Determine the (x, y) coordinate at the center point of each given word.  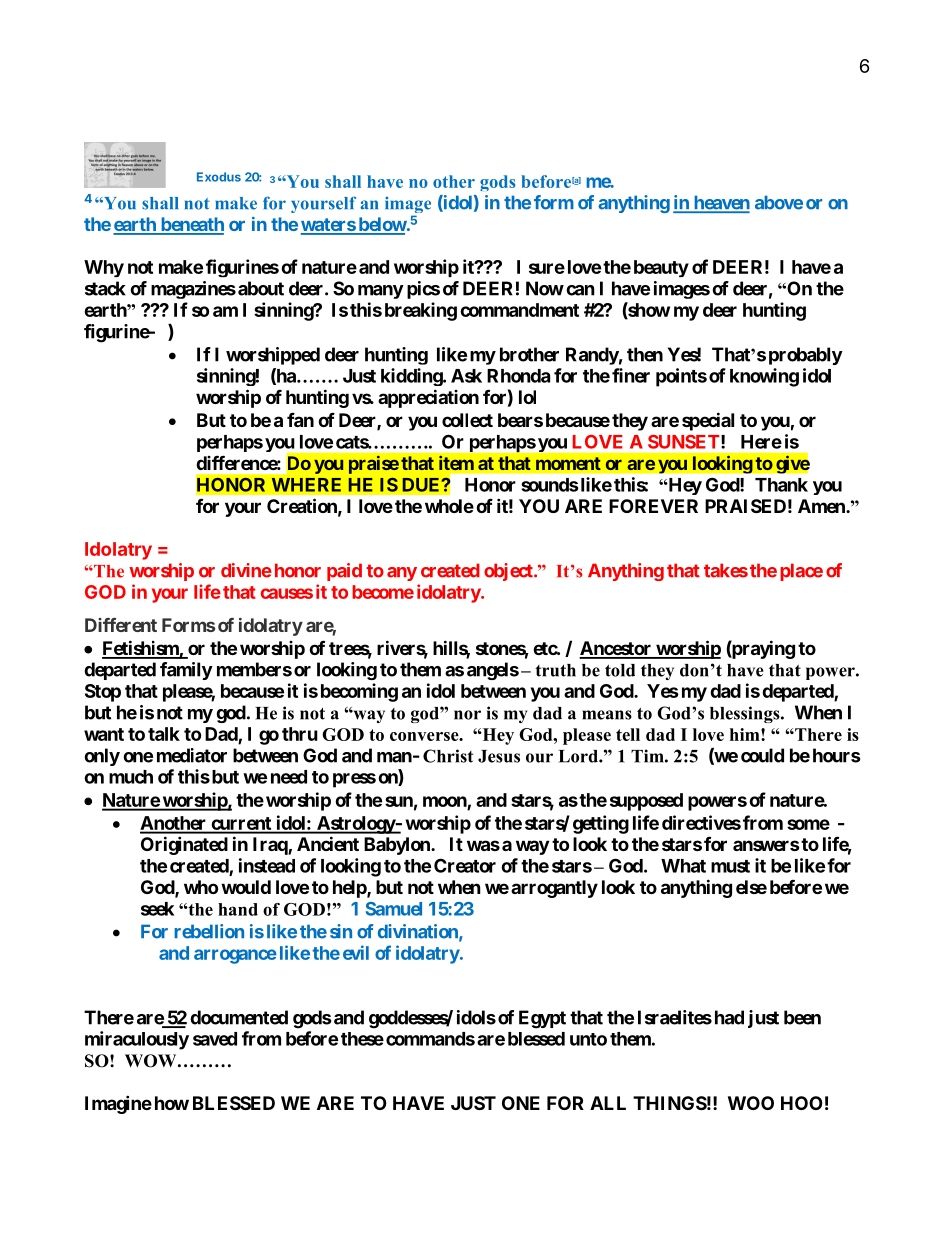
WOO (751, 1103)
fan (300, 419)
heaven (720, 203)
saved (215, 1039)
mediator (192, 755)
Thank (781, 485)
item (456, 463)
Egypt (542, 1019)
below (381, 225)
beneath (191, 225)
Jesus (499, 756)
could (762, 755)
